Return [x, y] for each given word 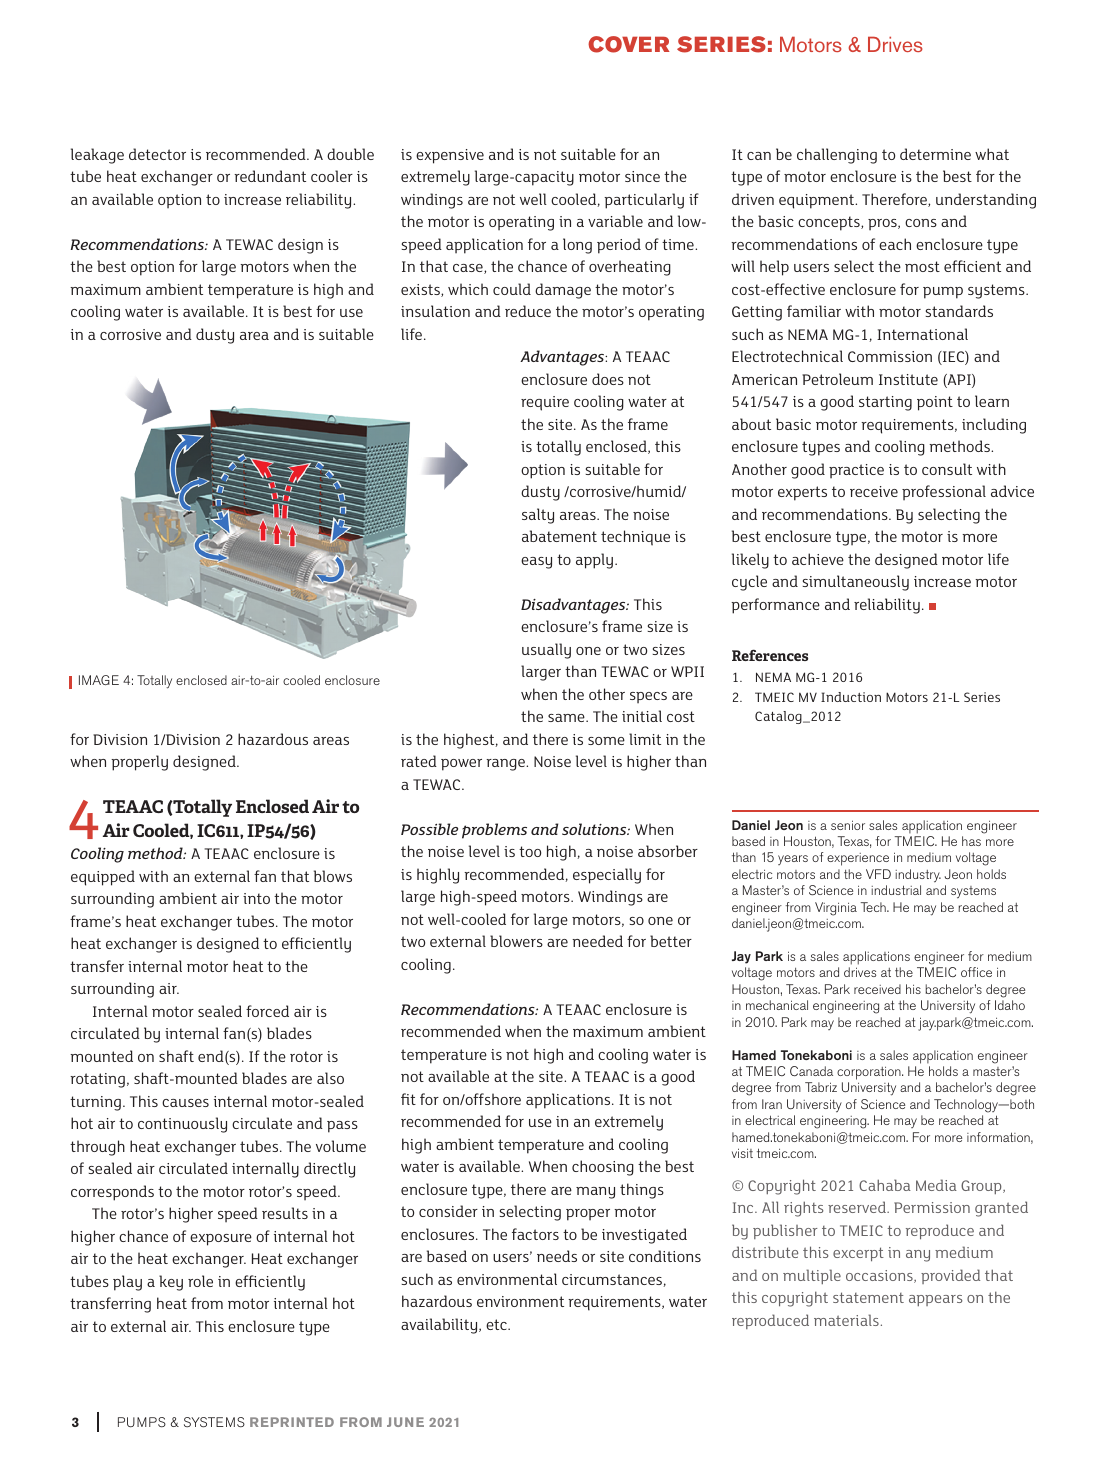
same [567, 718]
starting [885, 403]
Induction [851, 697]
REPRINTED [292, 1422]
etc [497, 1324]
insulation [435, 311]
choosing [603, 1168]
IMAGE [99, 680]
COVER [629, 44]
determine [935, 154]
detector [157, 154]
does [608, 379]
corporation [870, 1073]
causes [185, 1103]
